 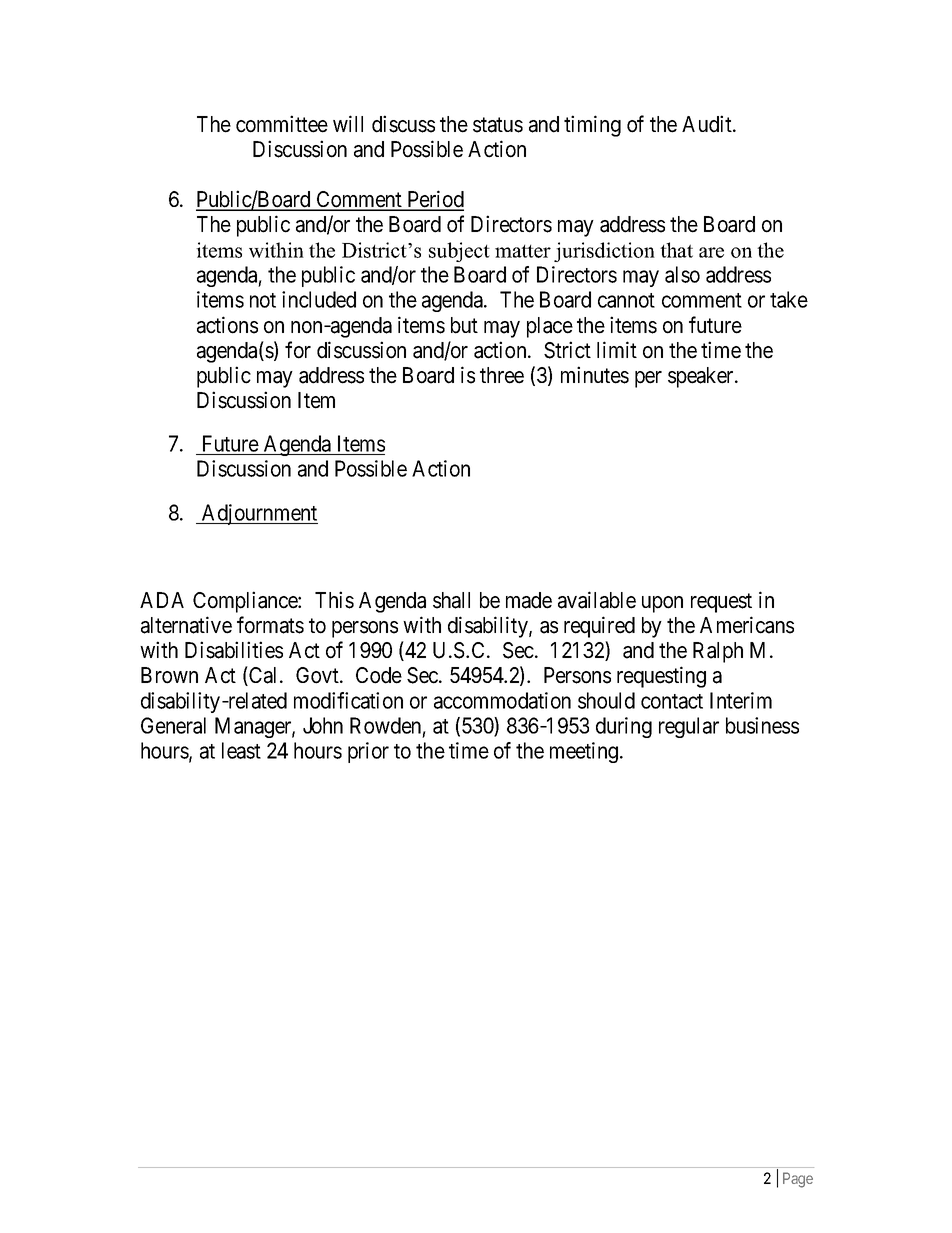 What do you see at coordinates (798, 1180) in the screenshot?
I see `Page` at bounding box center [798, 1180].
